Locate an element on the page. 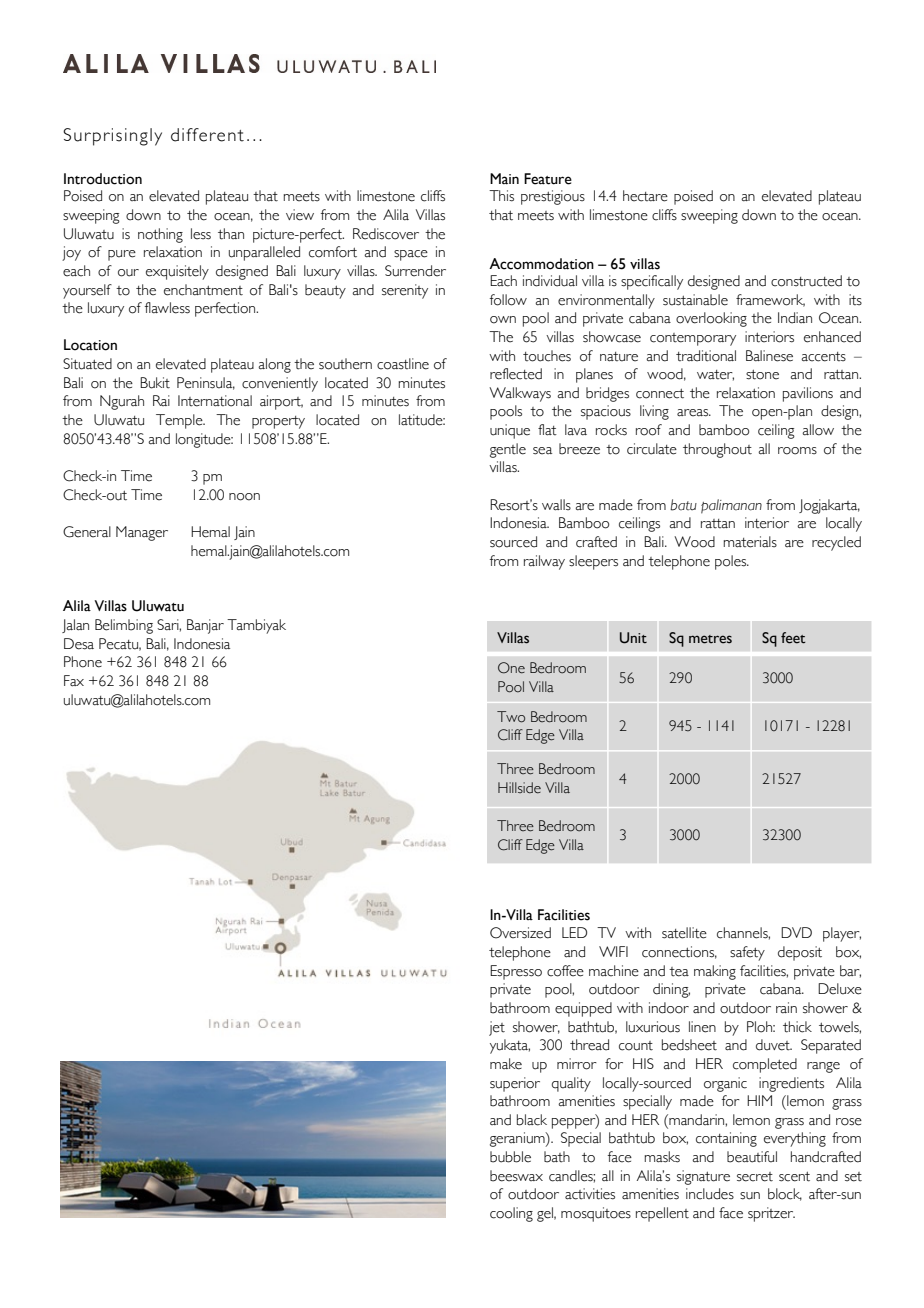  secret is located at coordinates (755, 1177).
